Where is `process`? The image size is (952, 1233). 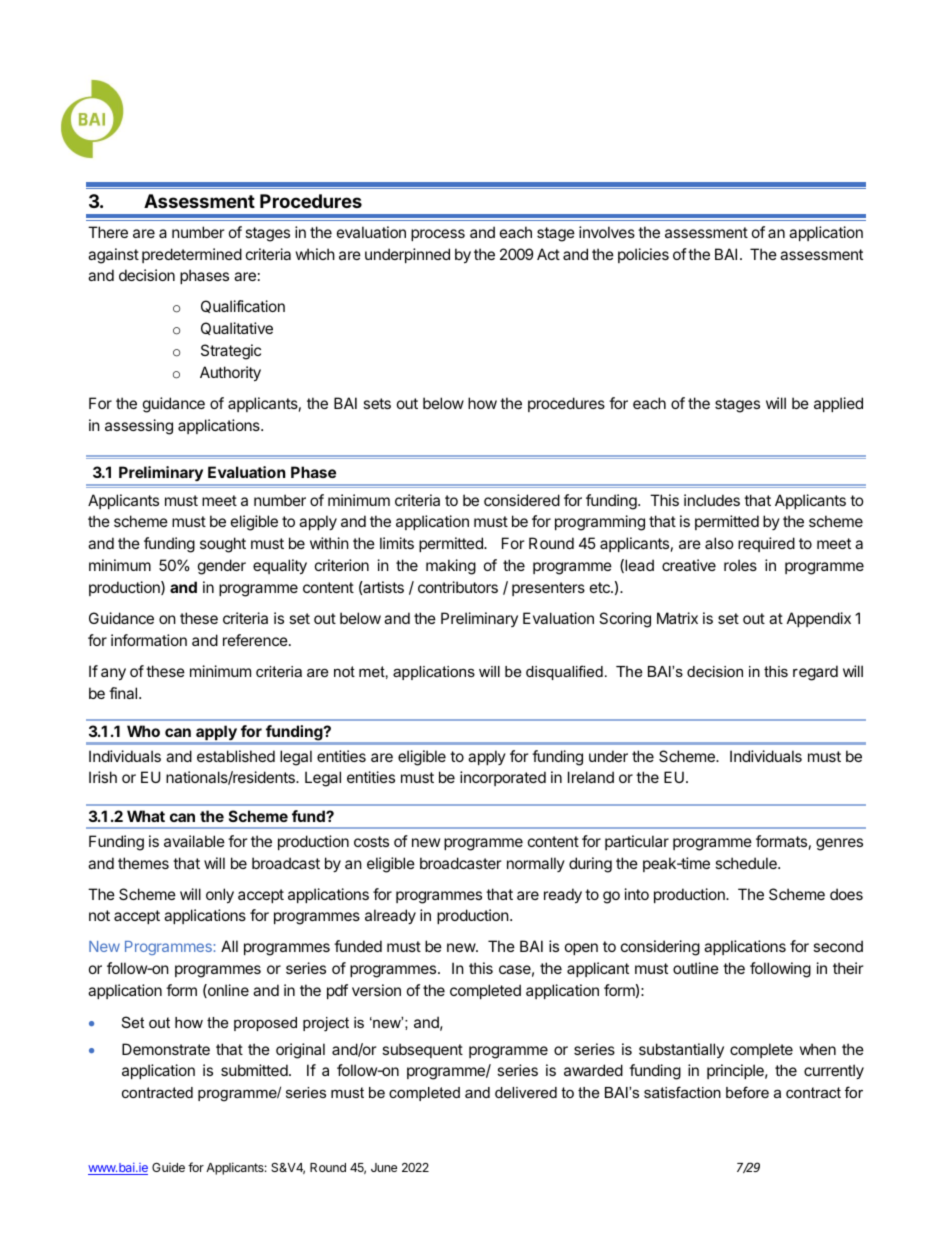
process is located at coordinates (438, 235).
